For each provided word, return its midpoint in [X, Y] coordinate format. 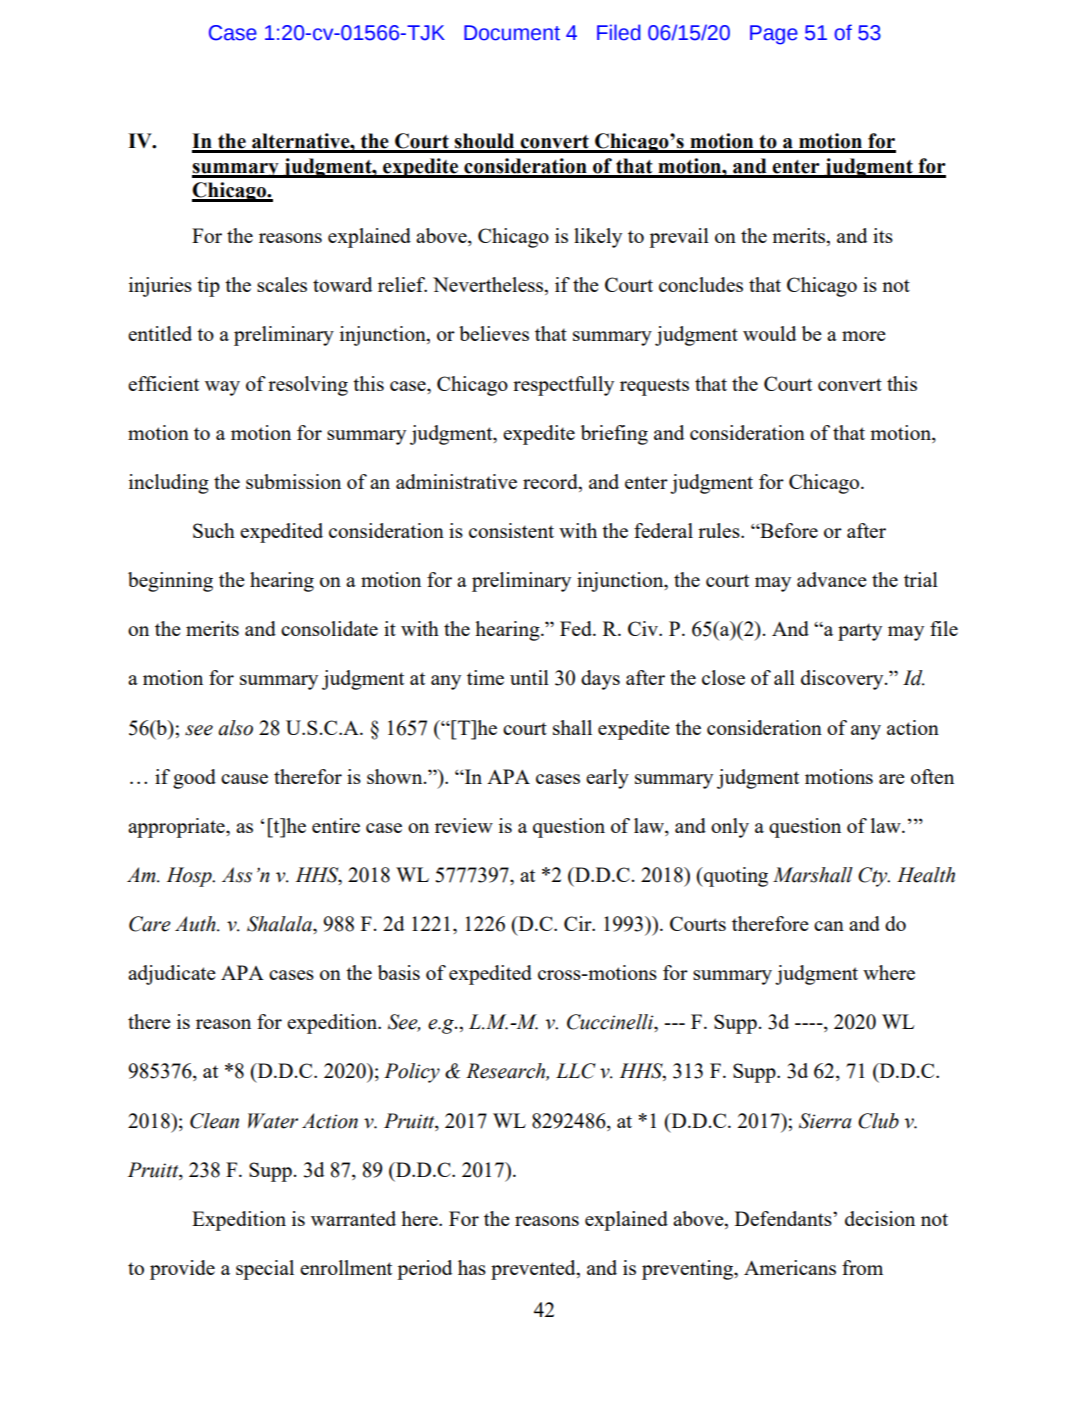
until [529, 677]
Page [774, 35]
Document [512, 33]
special [265, 1270]
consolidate [329, 628]
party [860, 632]
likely [598, 238]
